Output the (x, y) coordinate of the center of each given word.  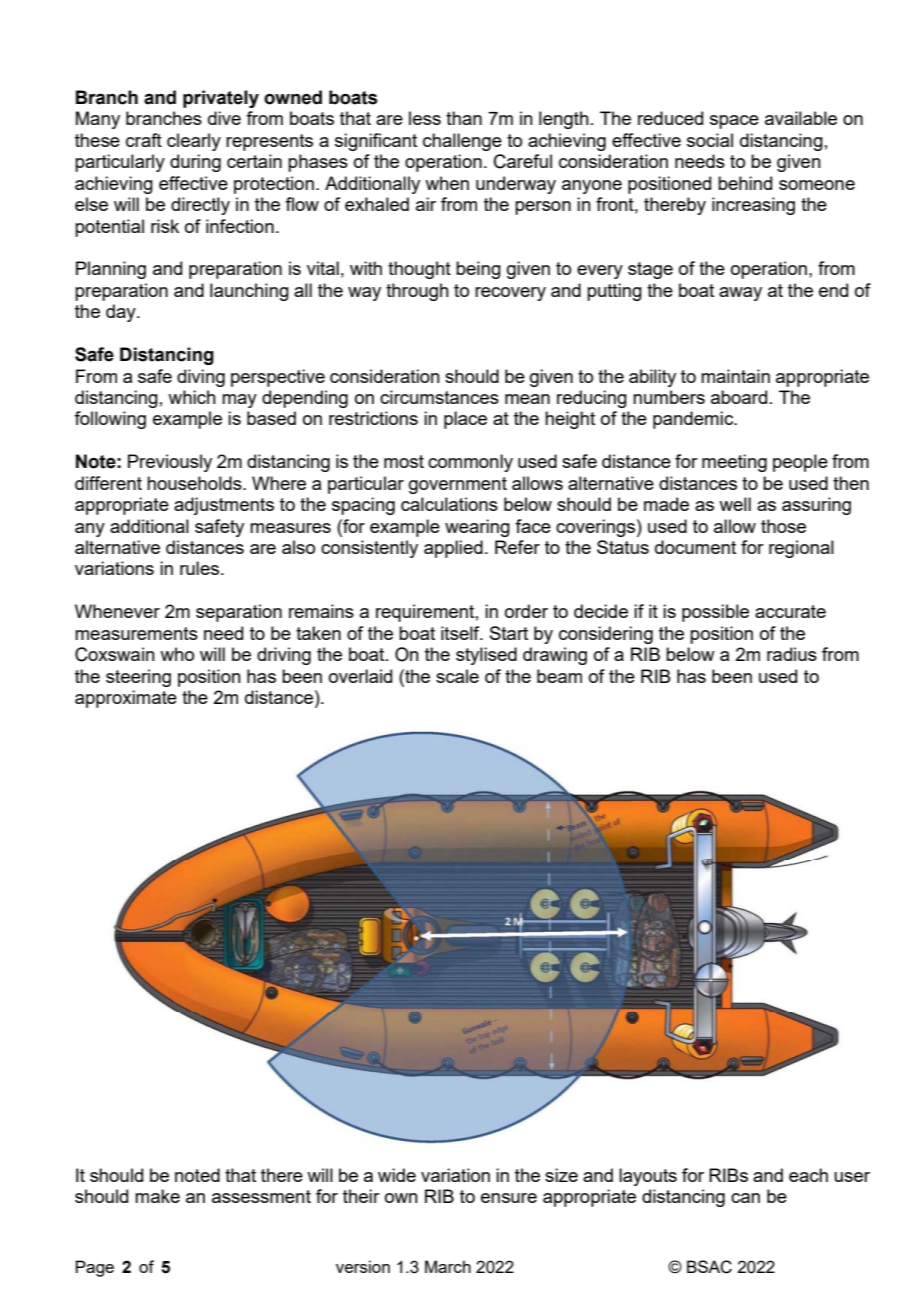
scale (457, 676)
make (157, 1196)
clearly (194, 142)
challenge (462, 142)
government (458, 485)
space (734, 122)
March (448, 1266)
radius (792, 654)
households (195, 483)
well (735, 504)
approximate (126, 699)
